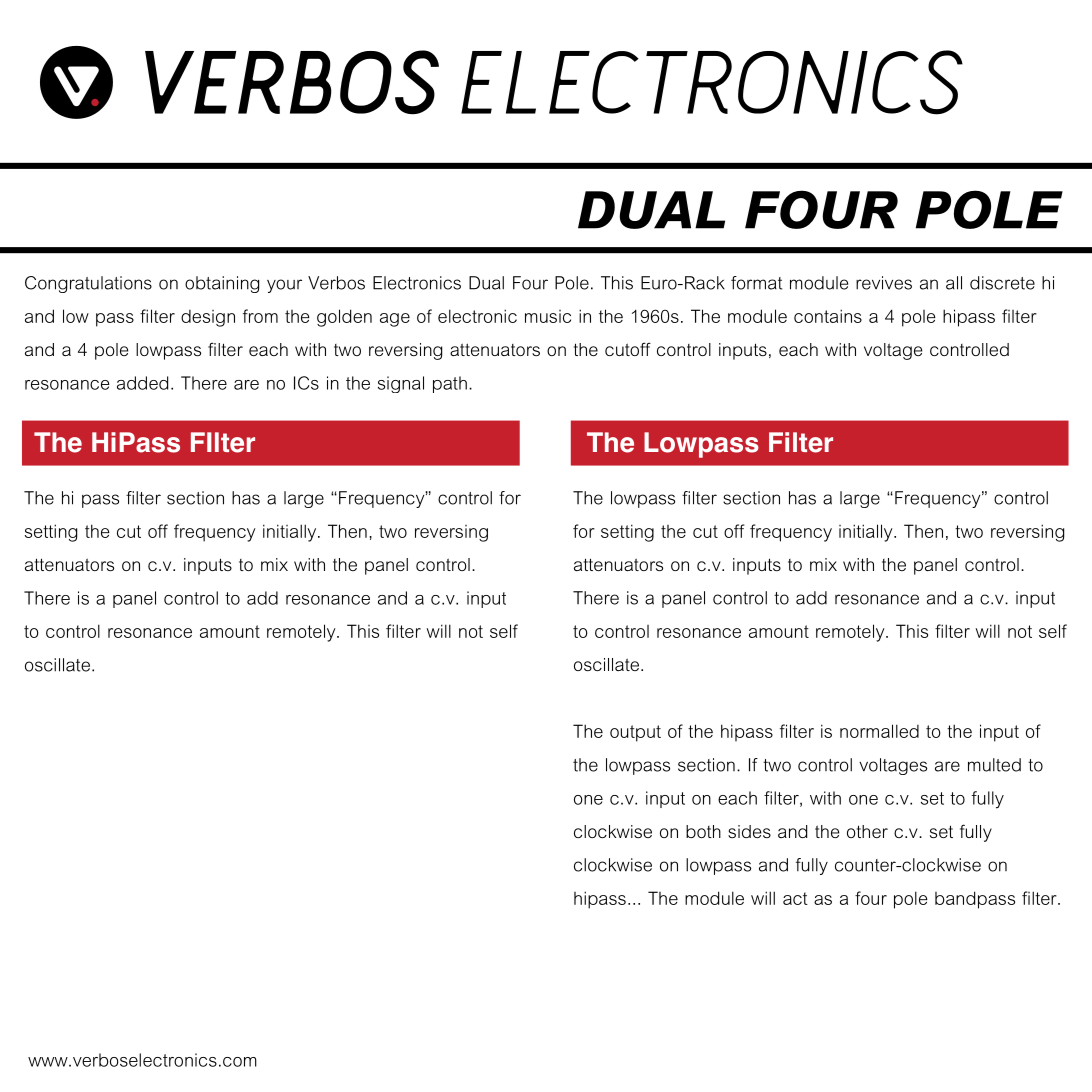  I want to click on both, so click(703, 831).
